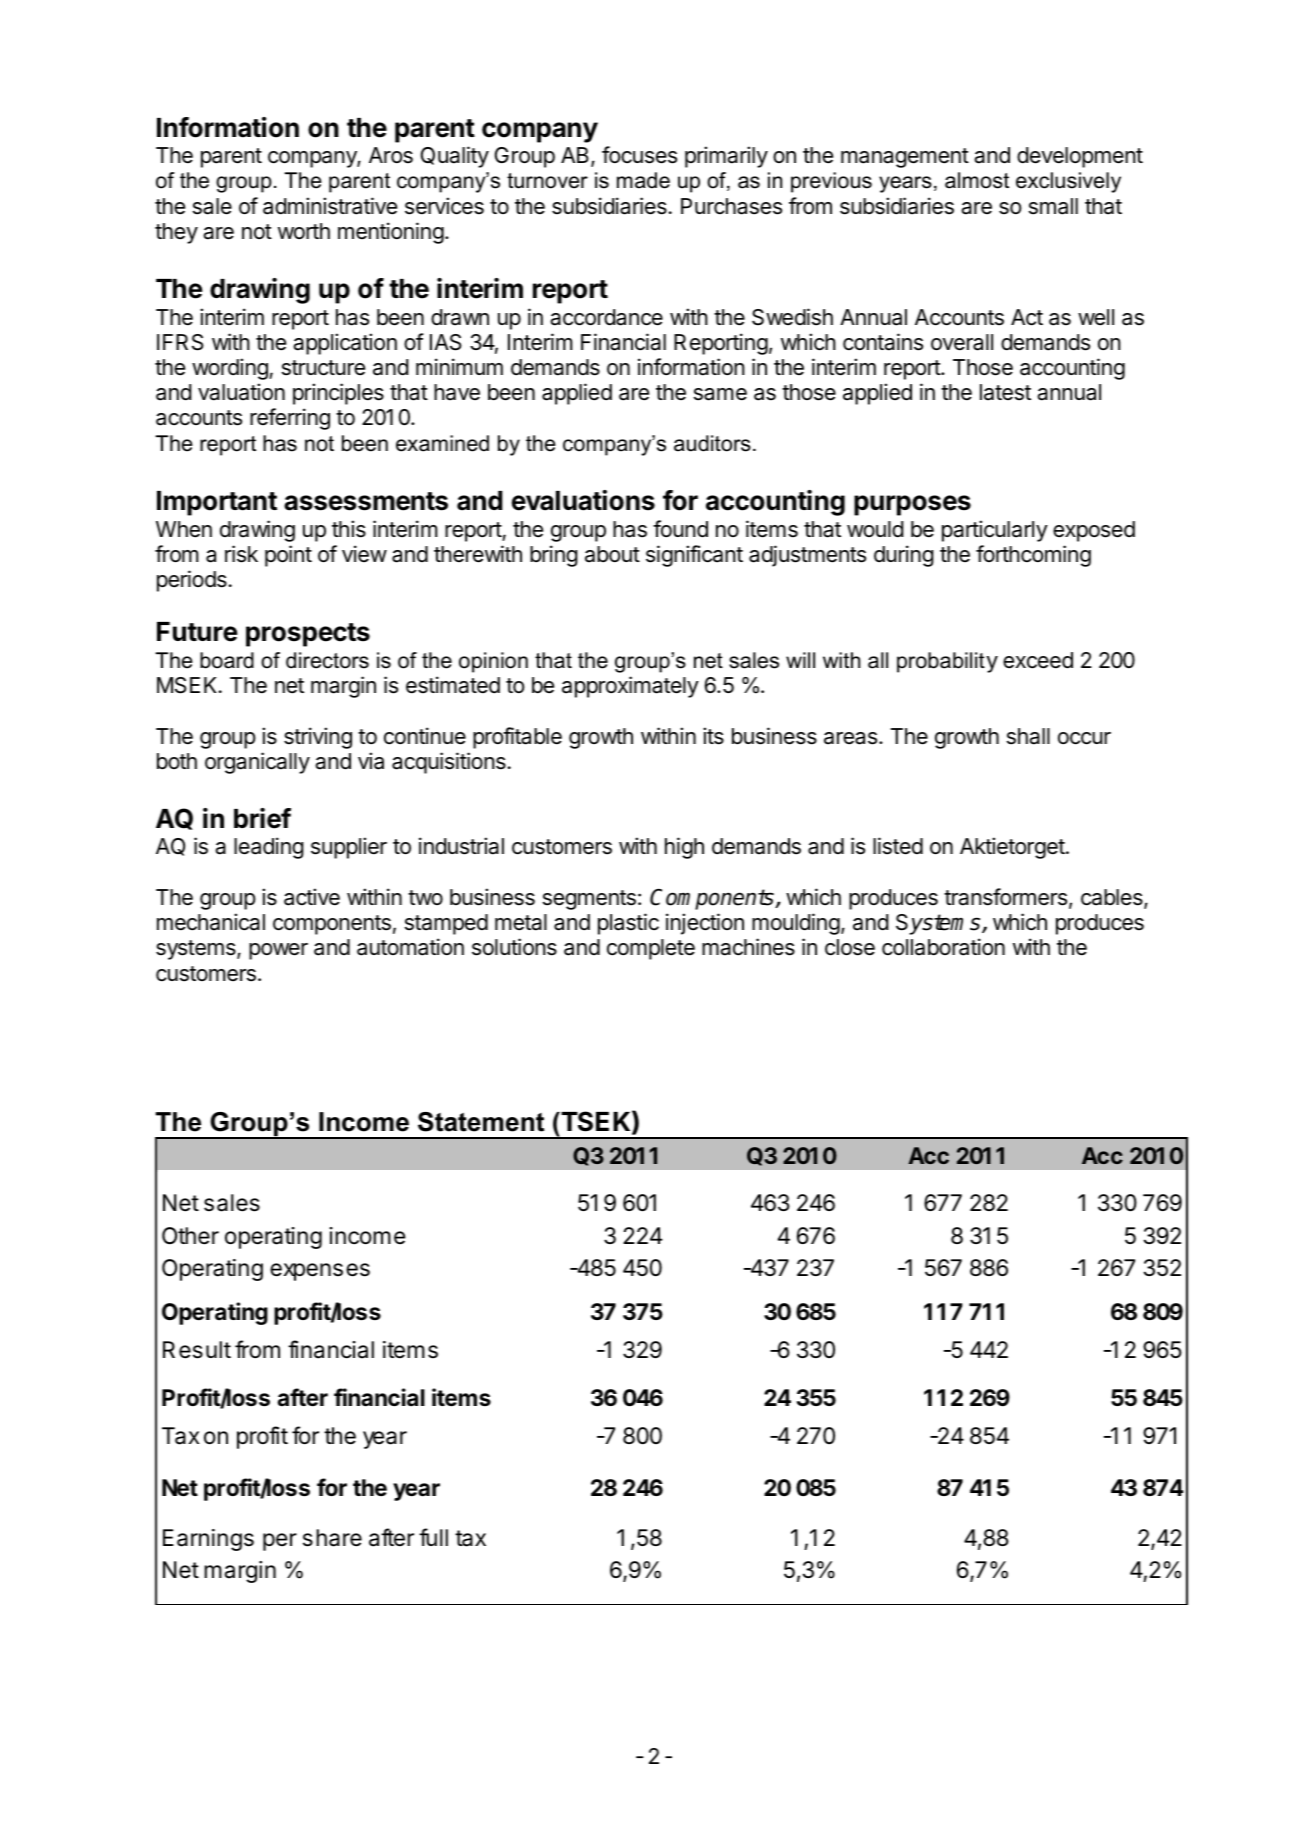 The height and width of the screenshot is (1847, 1306). Describe the element at coordinates (269, 848) in the screenshot. I see `leading` at that location.
